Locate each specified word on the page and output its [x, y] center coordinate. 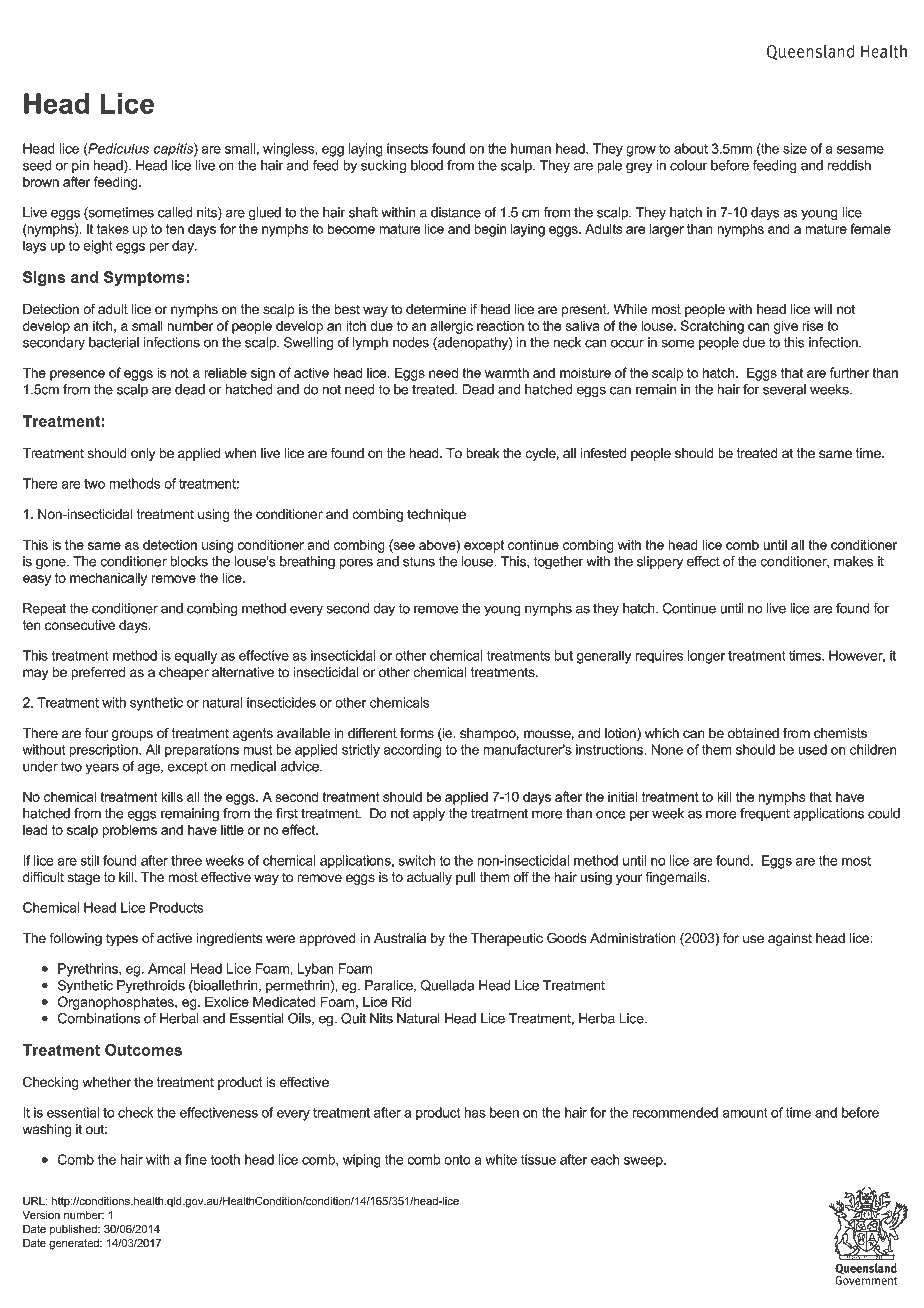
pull [466, 878]
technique [436, 515]
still [90, 860]
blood [427, 165]
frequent [765, 814]
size [795, 148]
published [74, 1230]
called [175, 212]
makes [853, 561]
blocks [189, 561]
